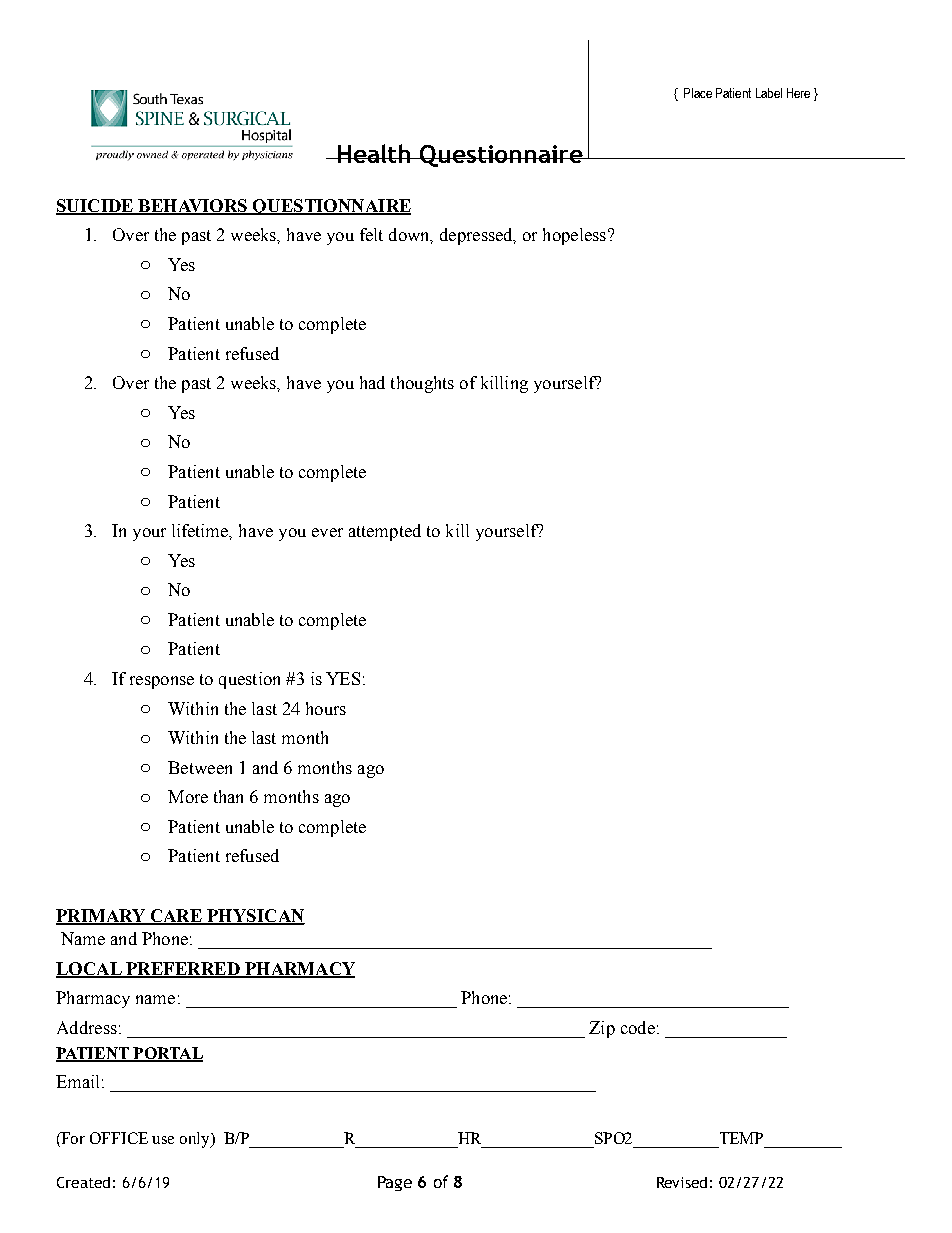 The image size is (952, 1233). Describe the element at coordinates (574, 236) in the screenshot. I see `hopeless` at that location.
